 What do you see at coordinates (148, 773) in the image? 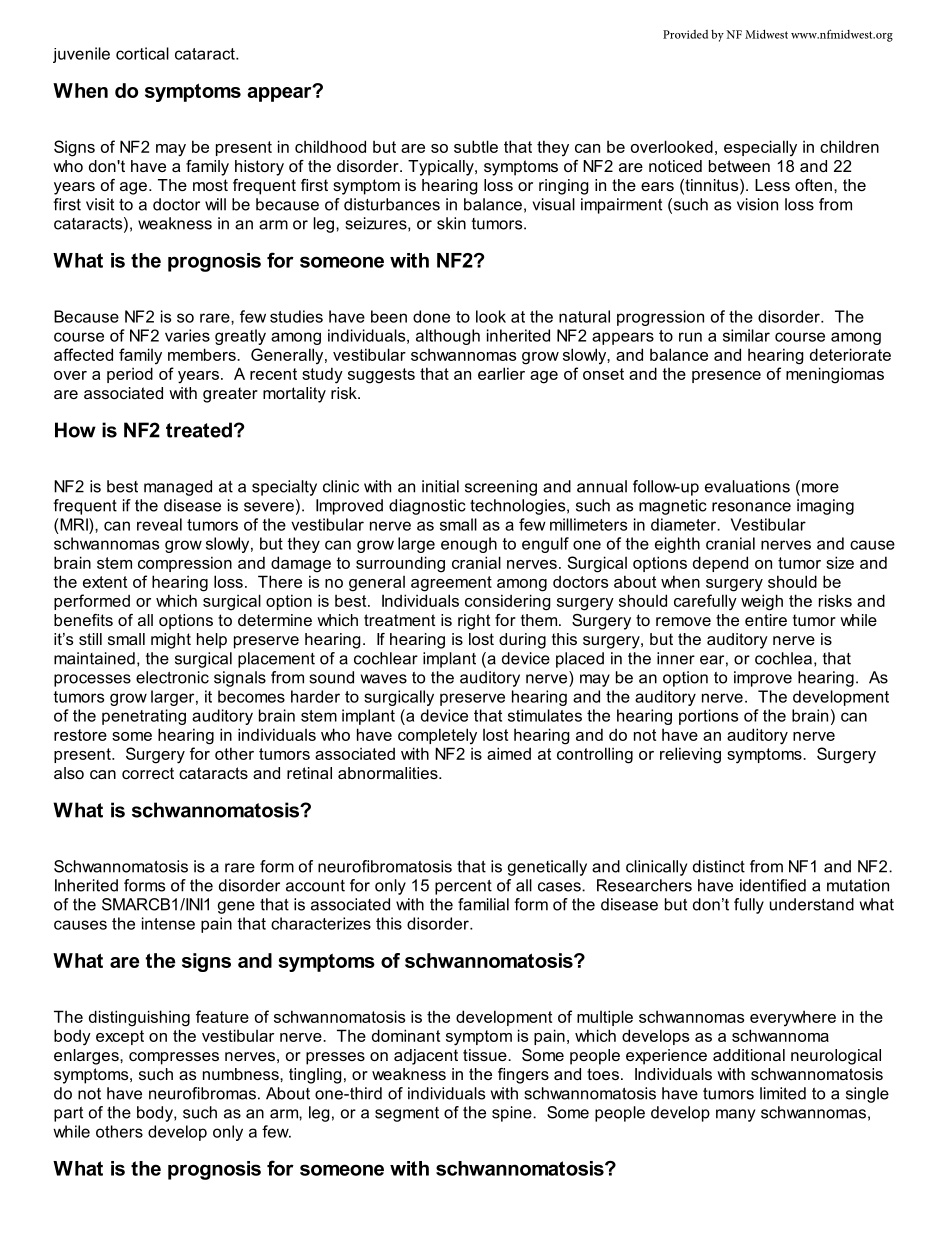
I see `correct` at bounding box center [148, 773].
